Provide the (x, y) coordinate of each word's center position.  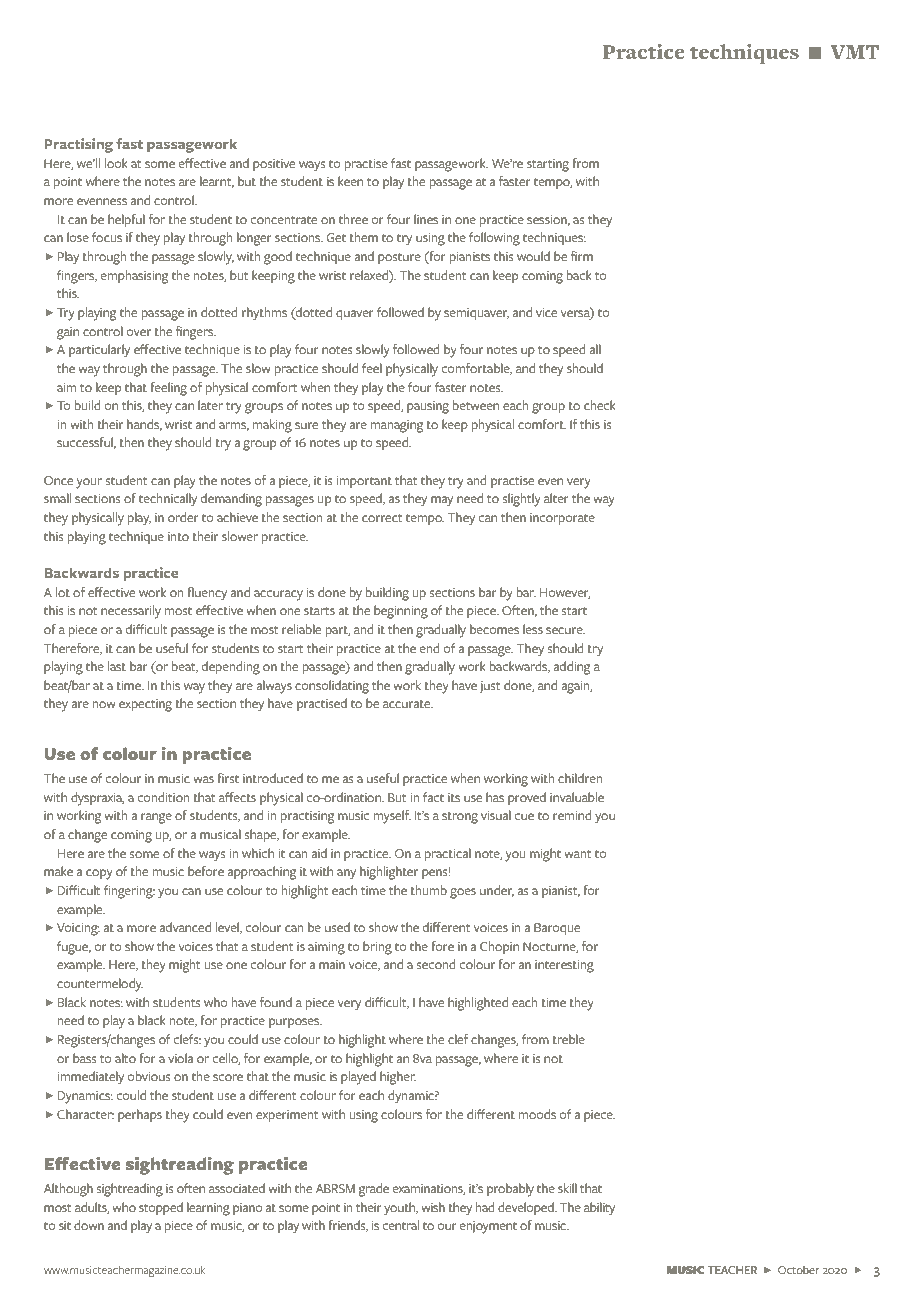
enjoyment (488, 1227)
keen (350, 181)
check (600, 405)
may (442, 501)
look (116, 163)
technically (168, 500)
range (156, 818)
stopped (161, 1208)
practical (448, 854)
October (799, 1269)
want (577, 854)
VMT (855, 52)
